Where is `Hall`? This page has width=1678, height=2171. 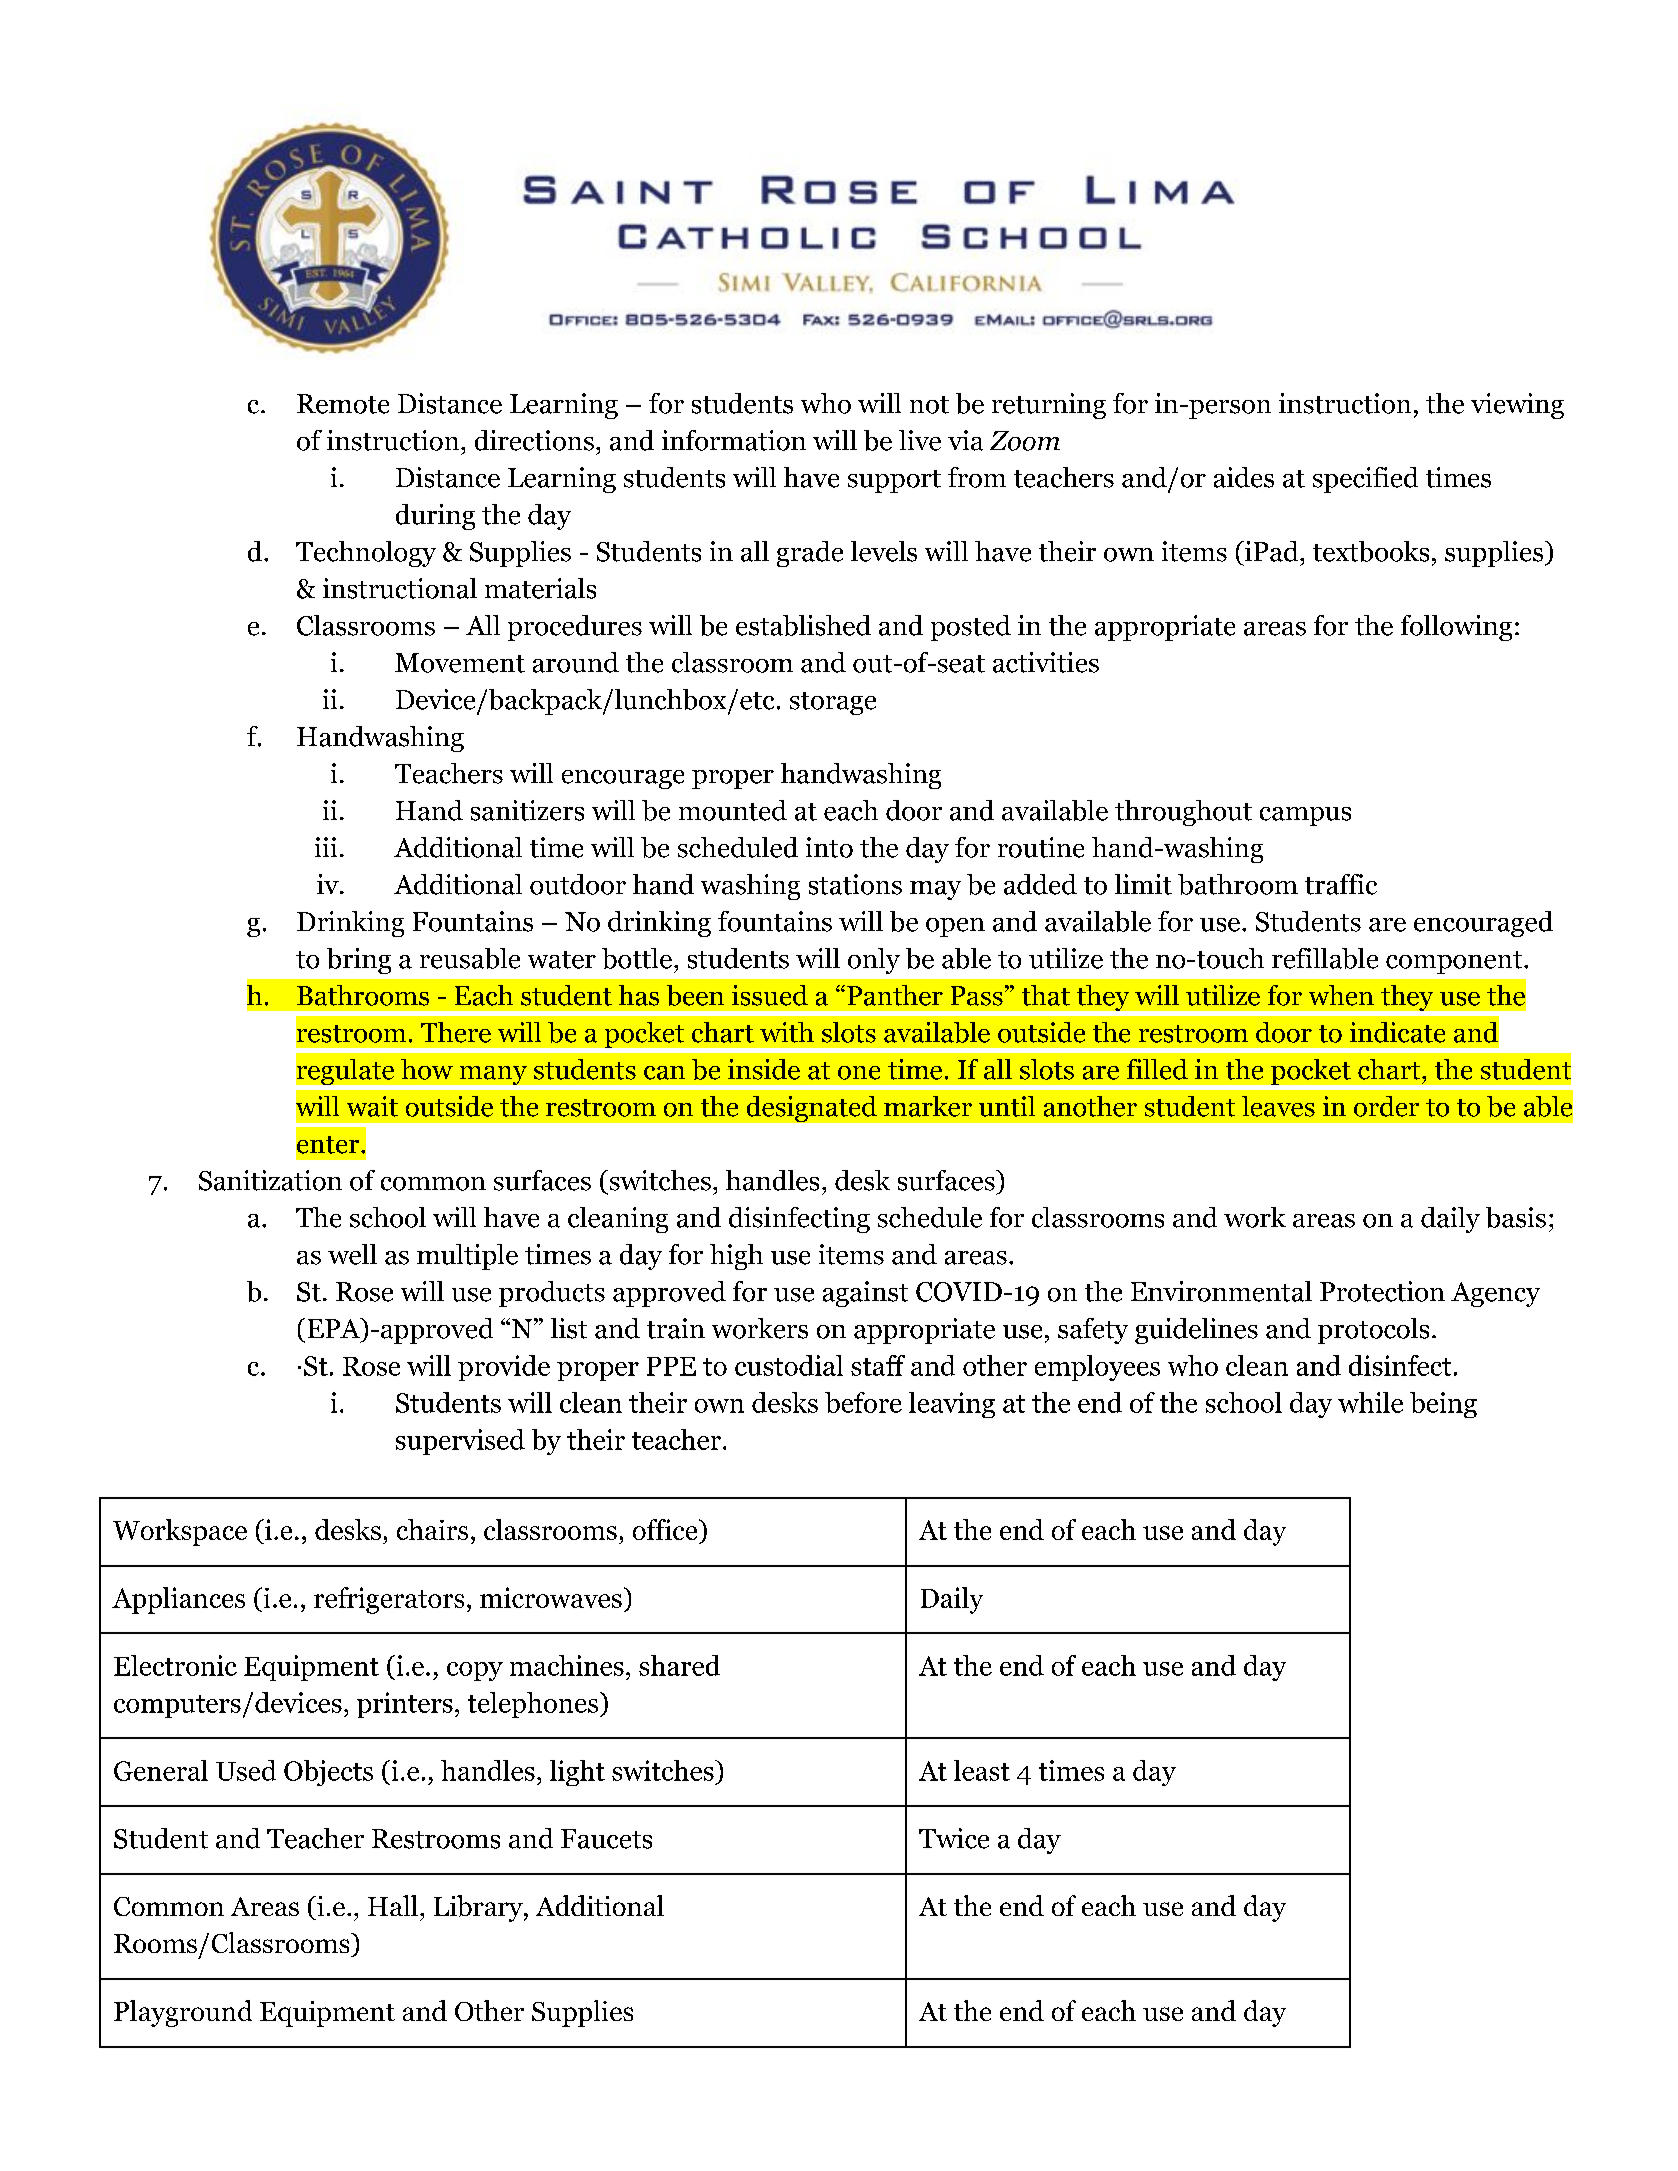 Hall is located at coordinates (393, 1905).
